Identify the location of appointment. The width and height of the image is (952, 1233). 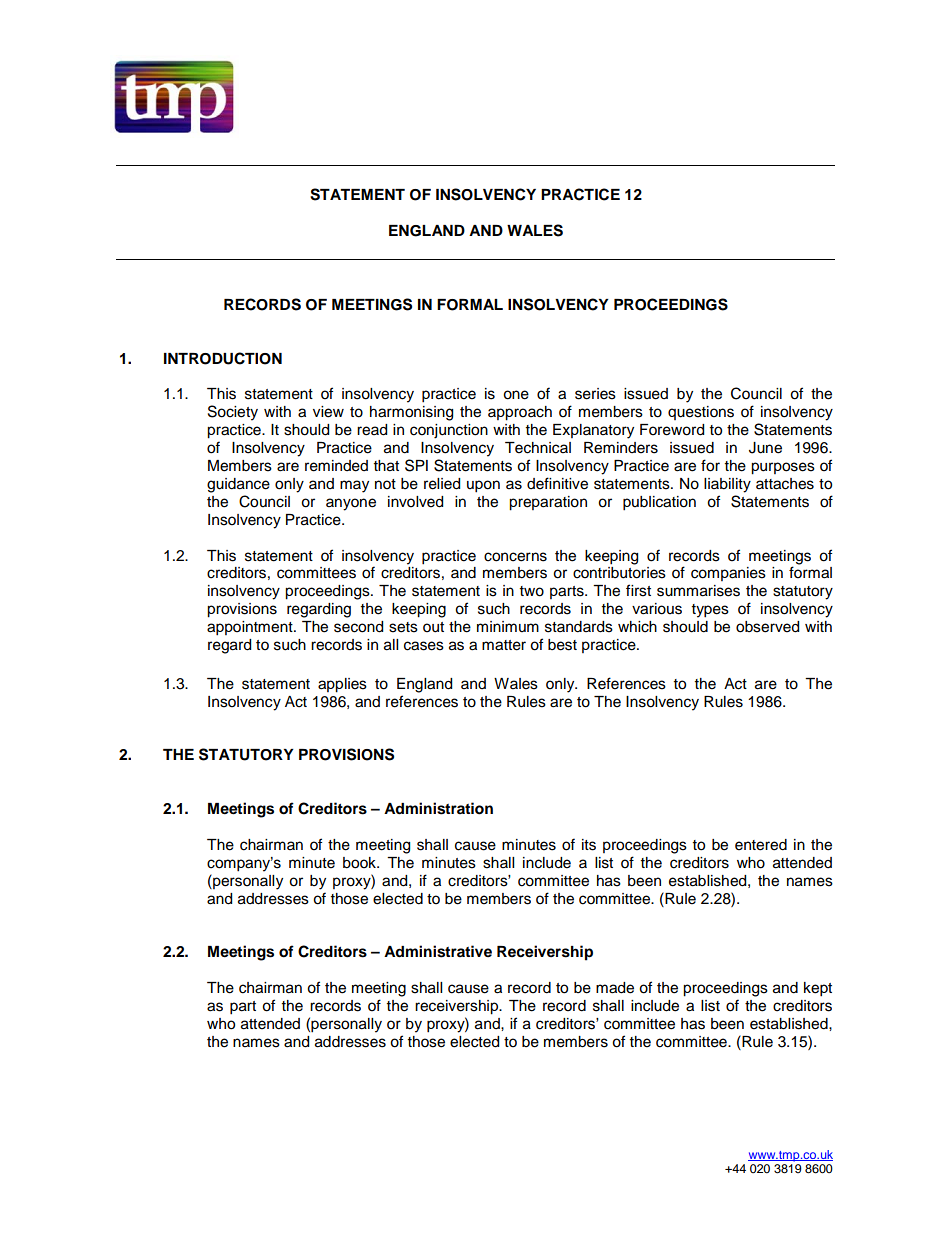
(251, 628).
